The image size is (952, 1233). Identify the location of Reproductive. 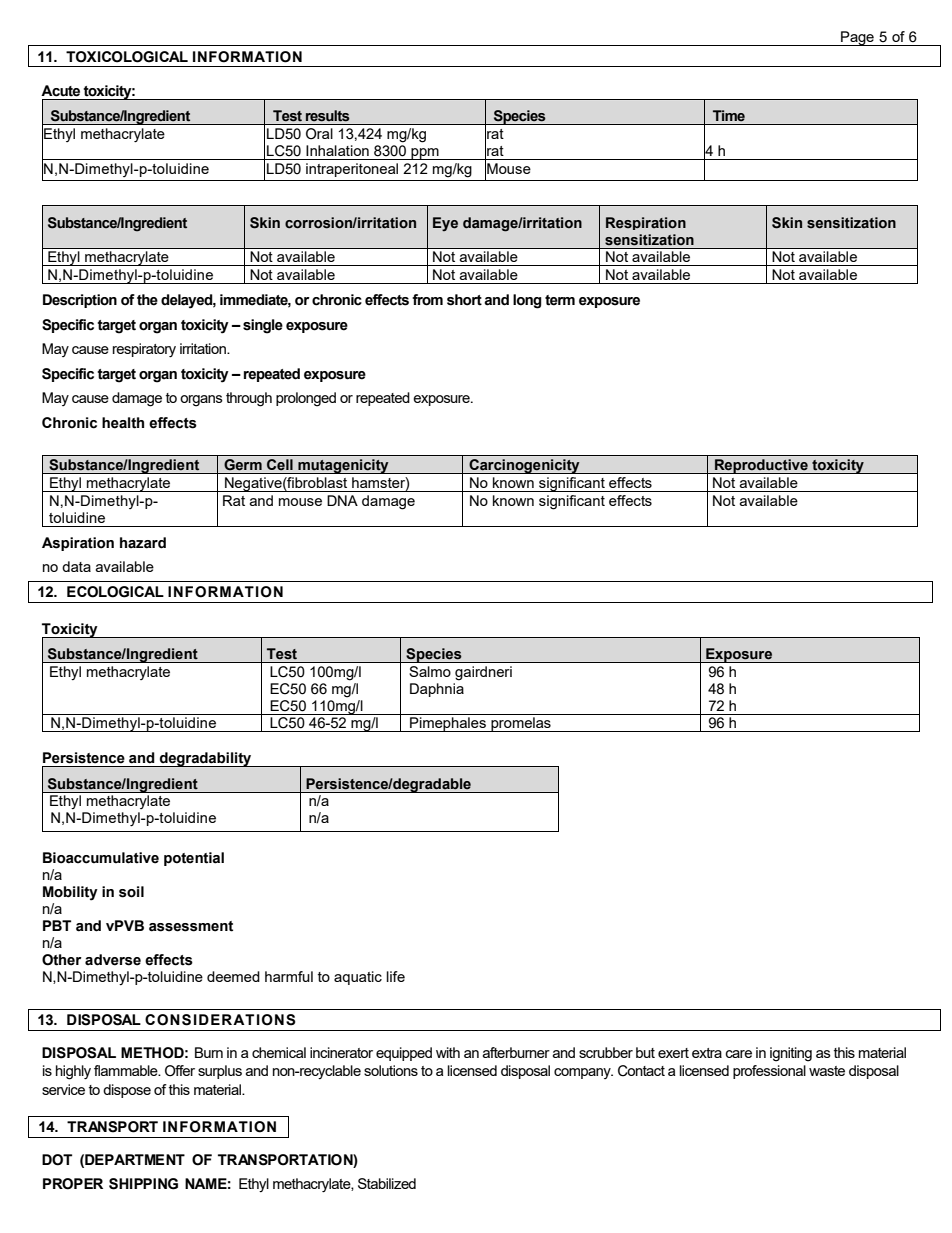
(761, 466).
